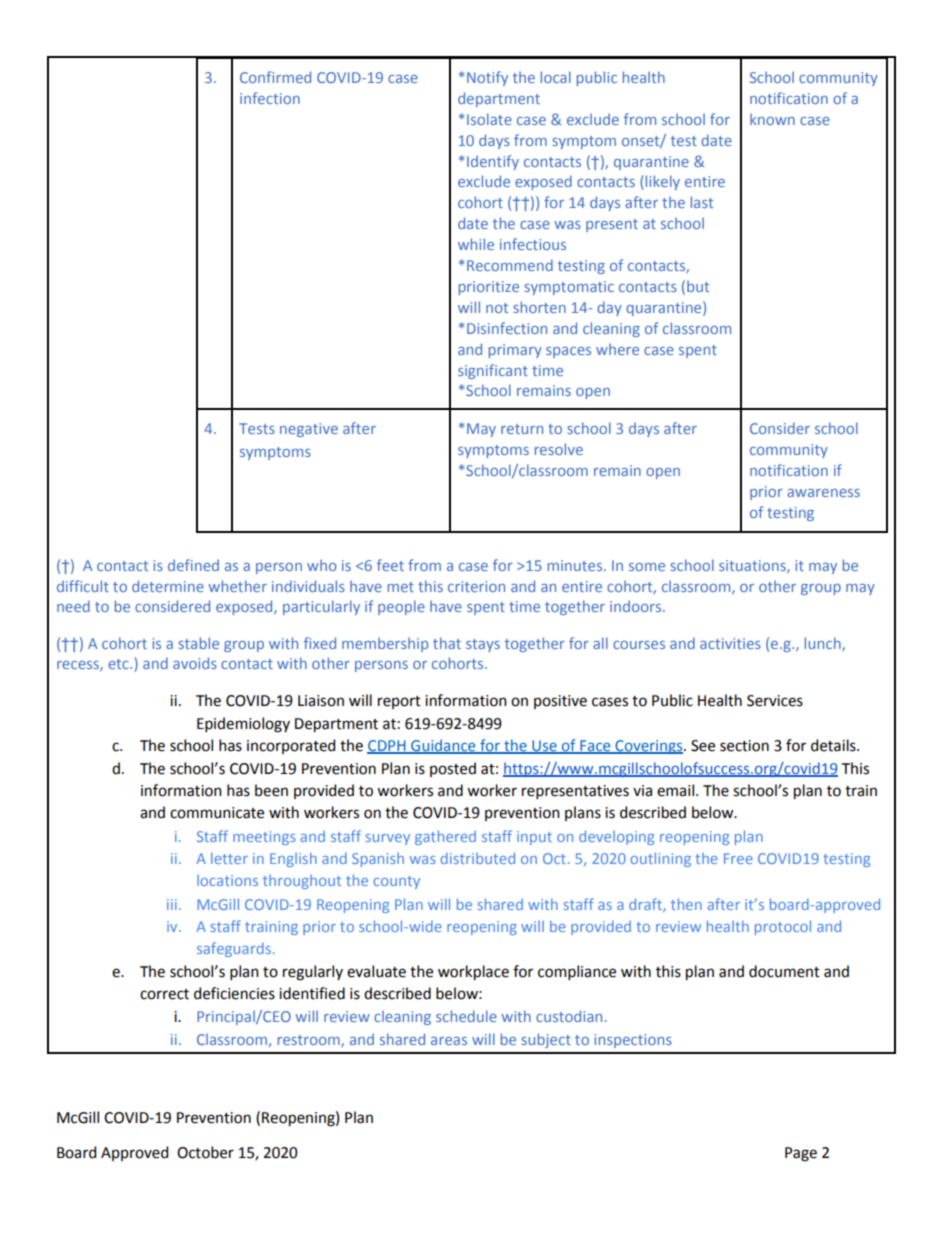 This screenshot has height=1233, width=952. What do you see at coordinates (275, 77) in the screenshot?
I see `Confirmed` at bounding box center [275, 77].
